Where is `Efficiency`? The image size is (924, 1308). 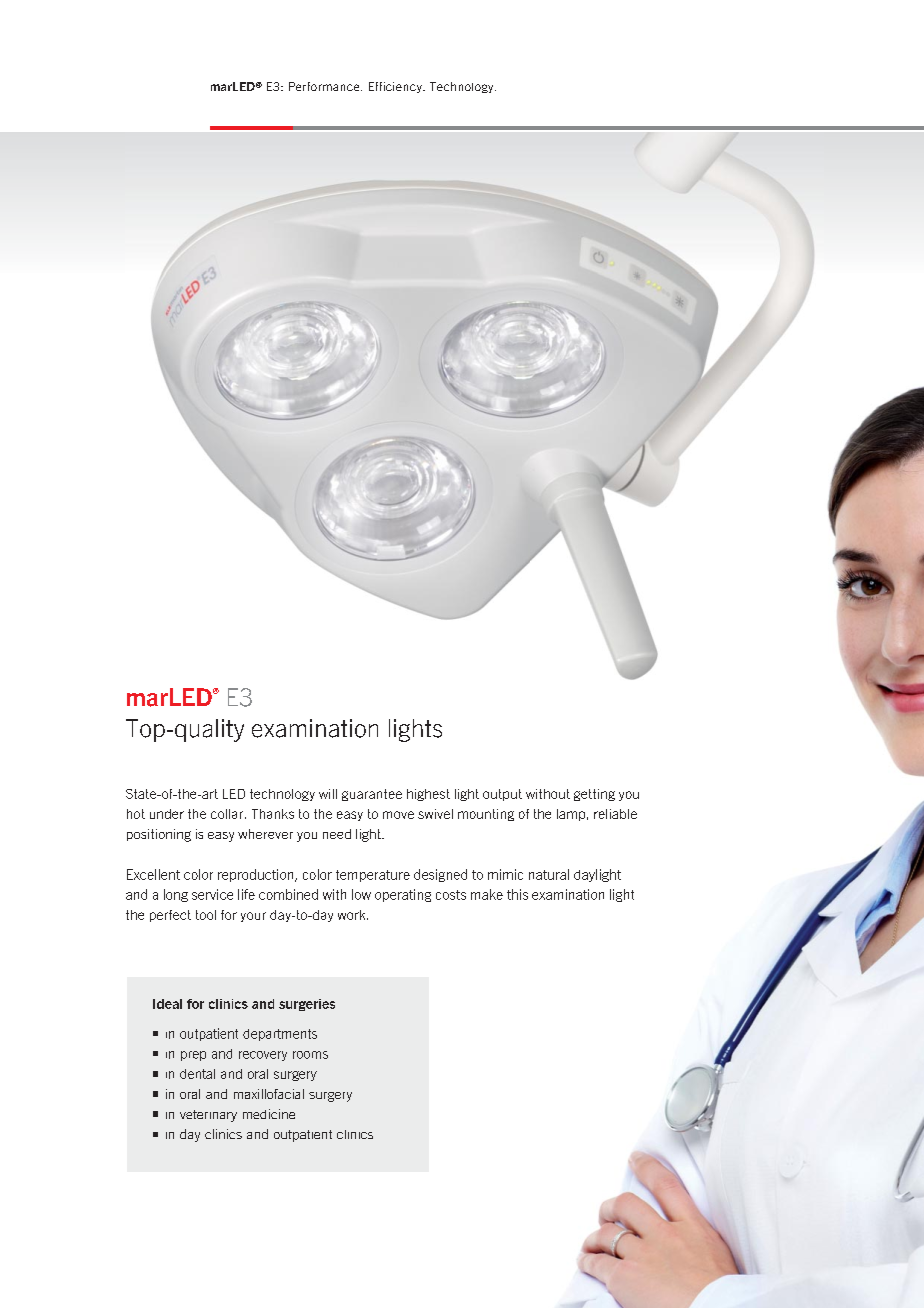 Efficiency is located at coordinates (396, 87).
